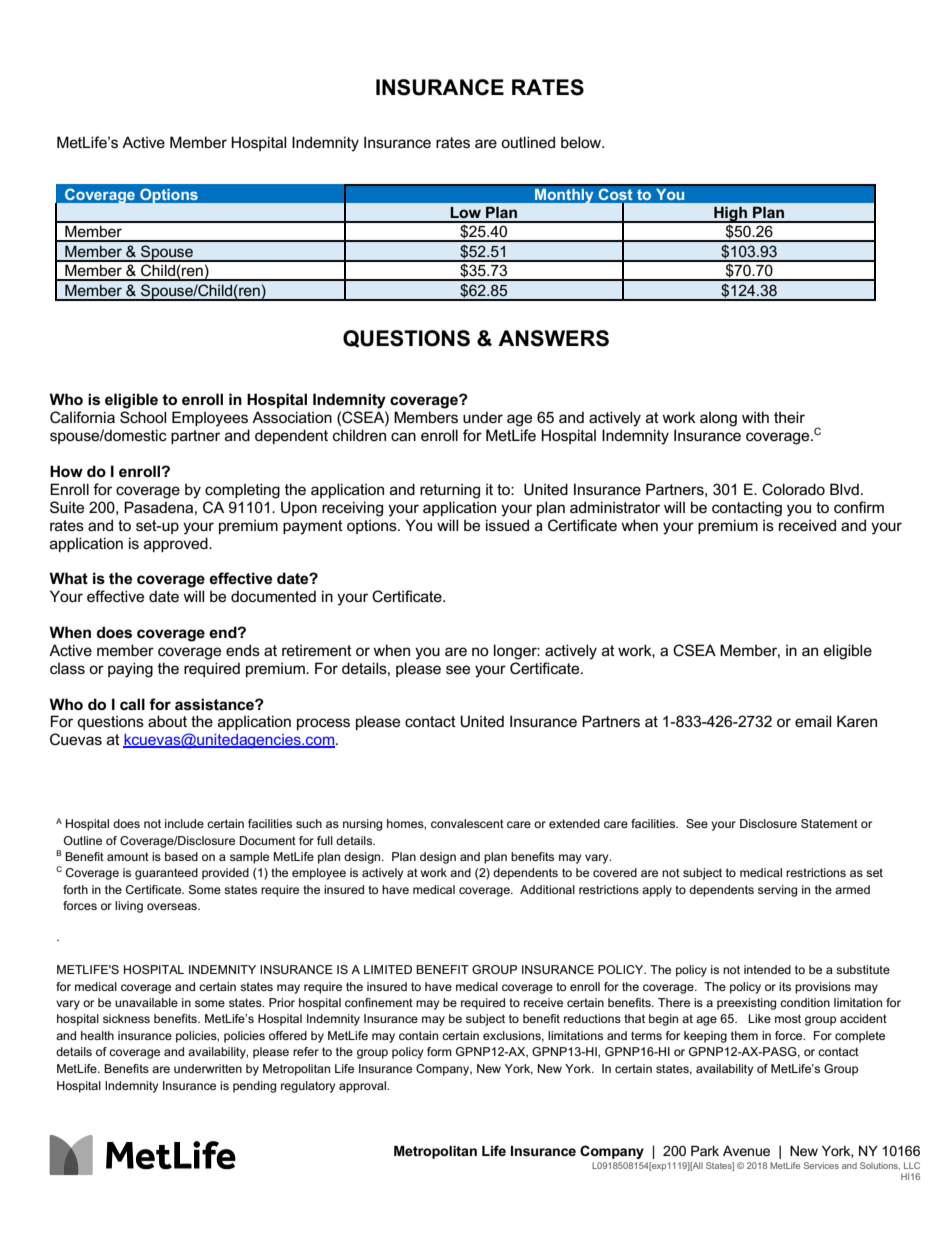  What do you see at coordinates (553, 338) in the screenshot?
I see `ANSWERS` at bounding box center [553, 338].
